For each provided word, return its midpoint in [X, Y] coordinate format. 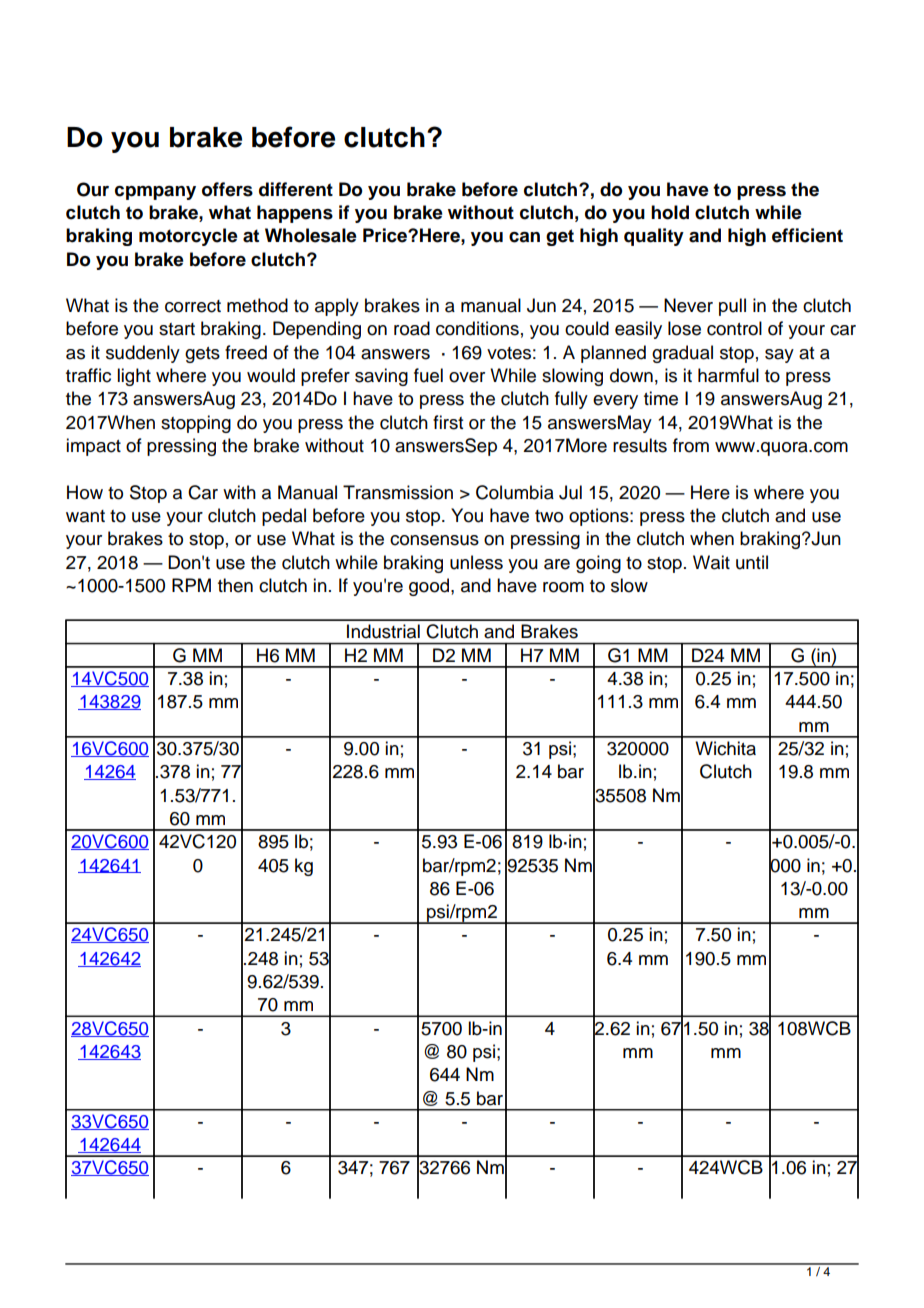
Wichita [725, 748]
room [563, 587]
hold [670, 212]
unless [476, 562]
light [134, 377]
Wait [711, 562]
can [524, 237]
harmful [728, 375]
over [467, 377]
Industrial [383, 631]
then [235, 585]
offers [227, 189]
